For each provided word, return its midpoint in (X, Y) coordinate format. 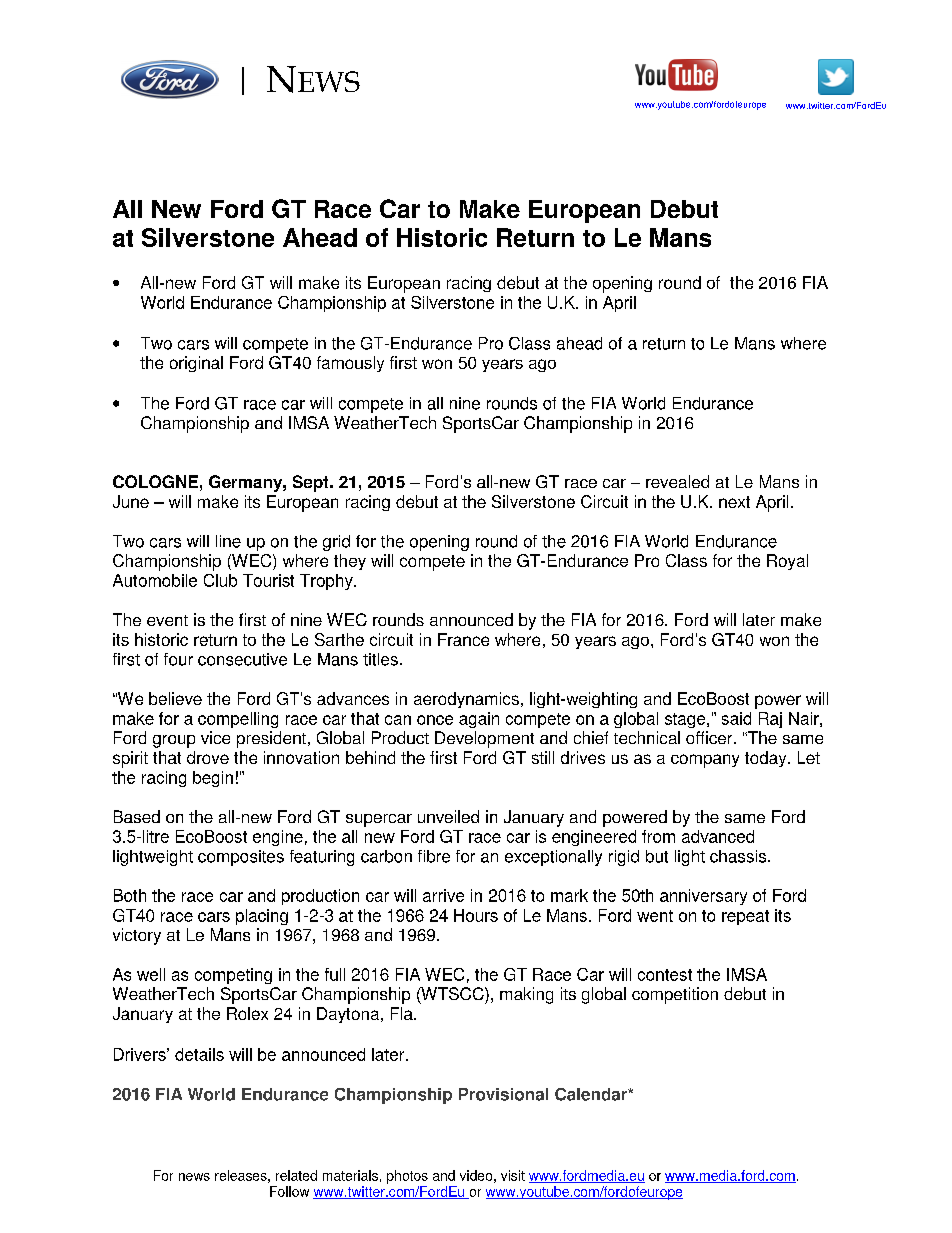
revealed (677, 481)
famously (350, 364)
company (705, 761)
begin (213, 779)
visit (513, 1175)
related (296, 1175)
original (196, 364)
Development (484, 739)
